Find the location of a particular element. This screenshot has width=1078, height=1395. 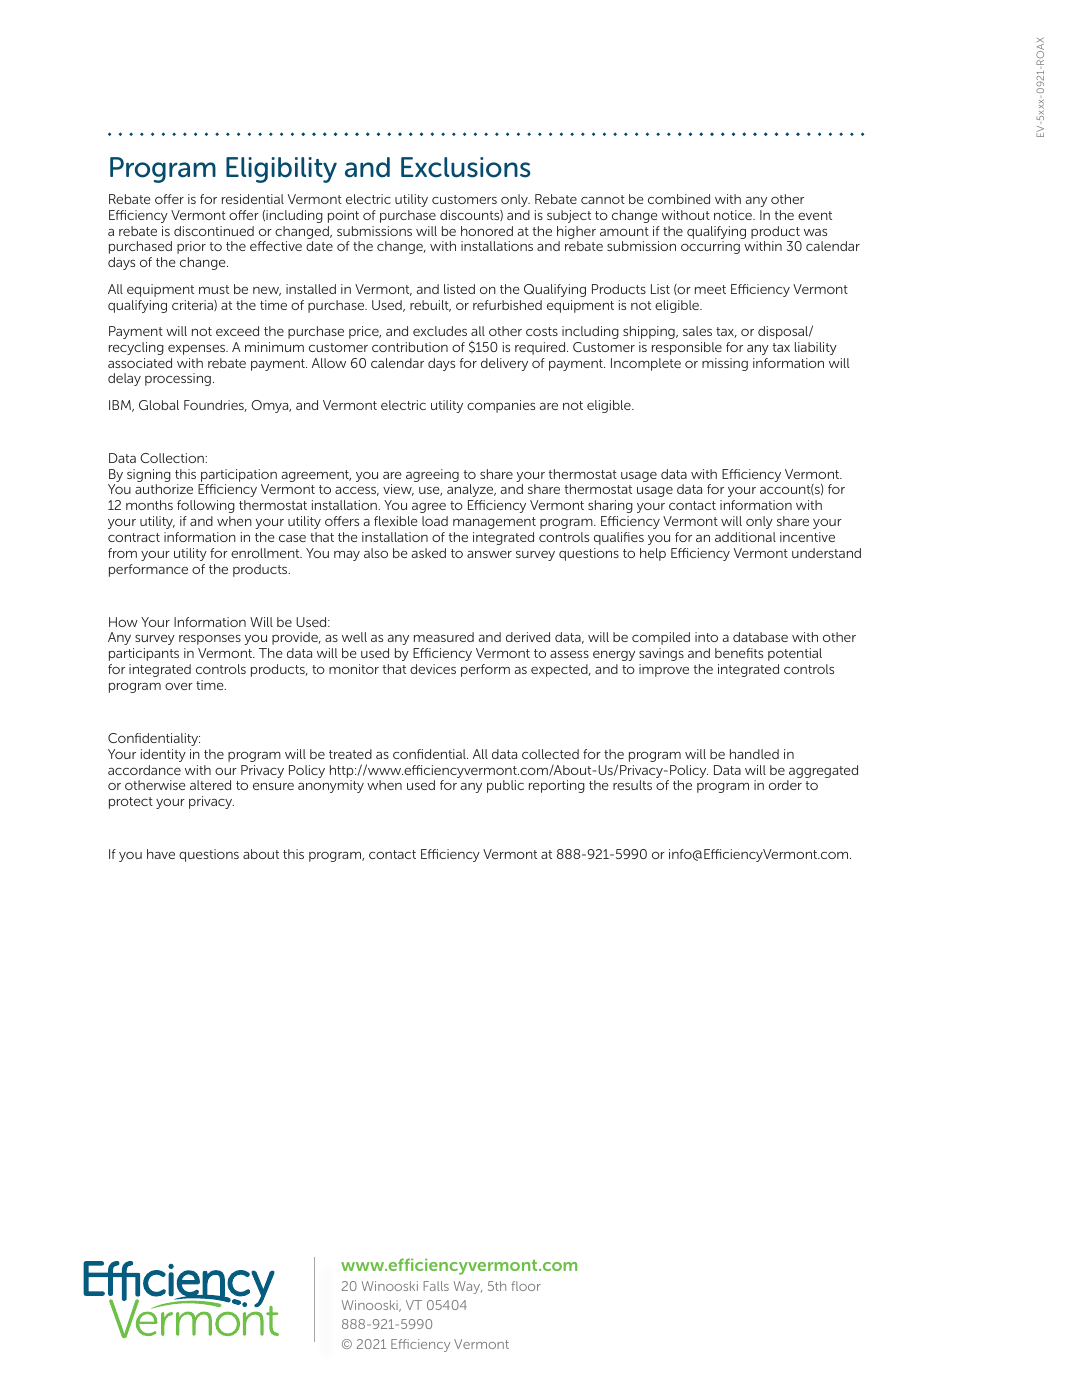

public is located at coordinates (505, 786).
